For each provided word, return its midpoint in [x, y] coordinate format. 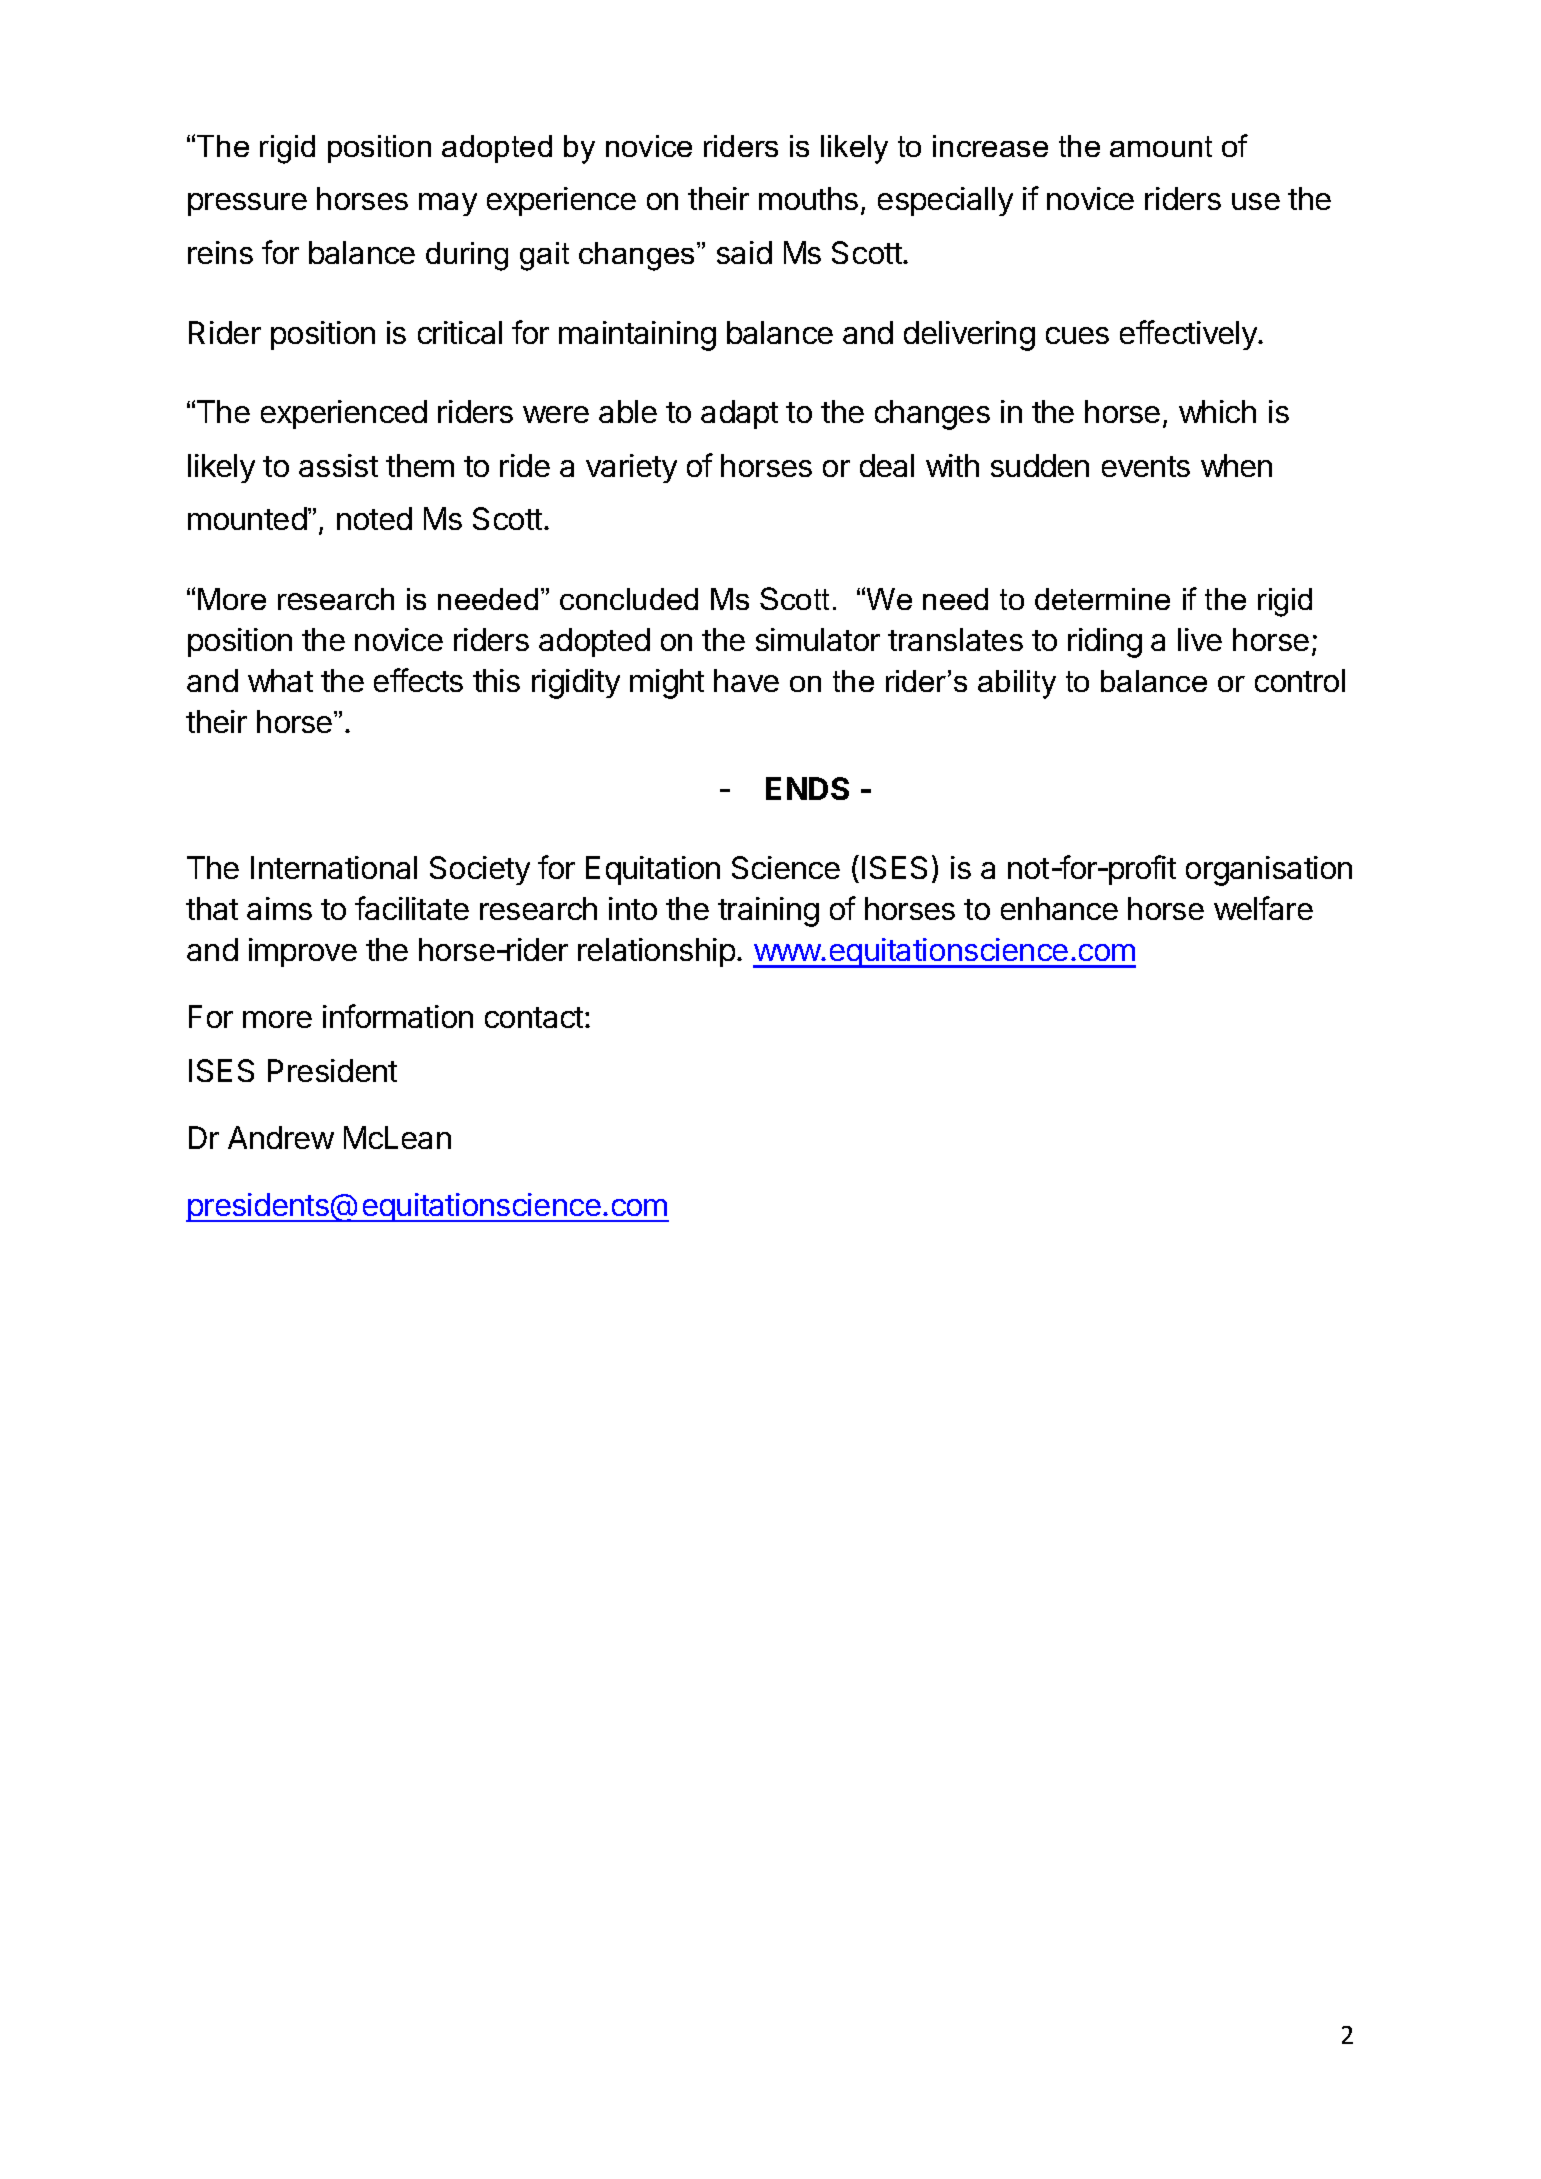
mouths [808, 198]
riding [1105, 643]
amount [1161, 146]
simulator [818, 639]
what [280, 680]
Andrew [281, 1137]
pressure [247, 204]
